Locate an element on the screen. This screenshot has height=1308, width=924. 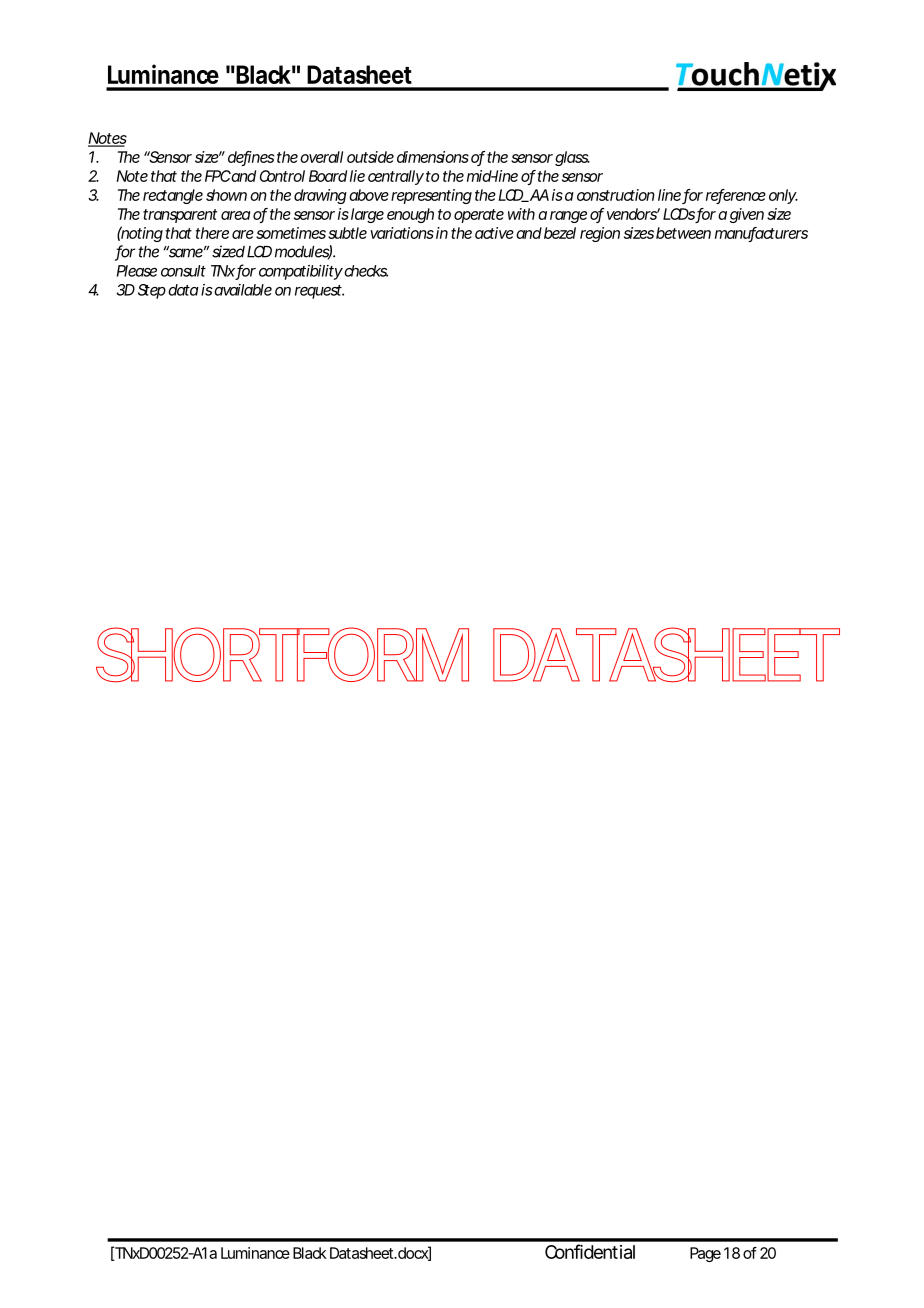
manufacturers is located at coordinates (761, 234).
